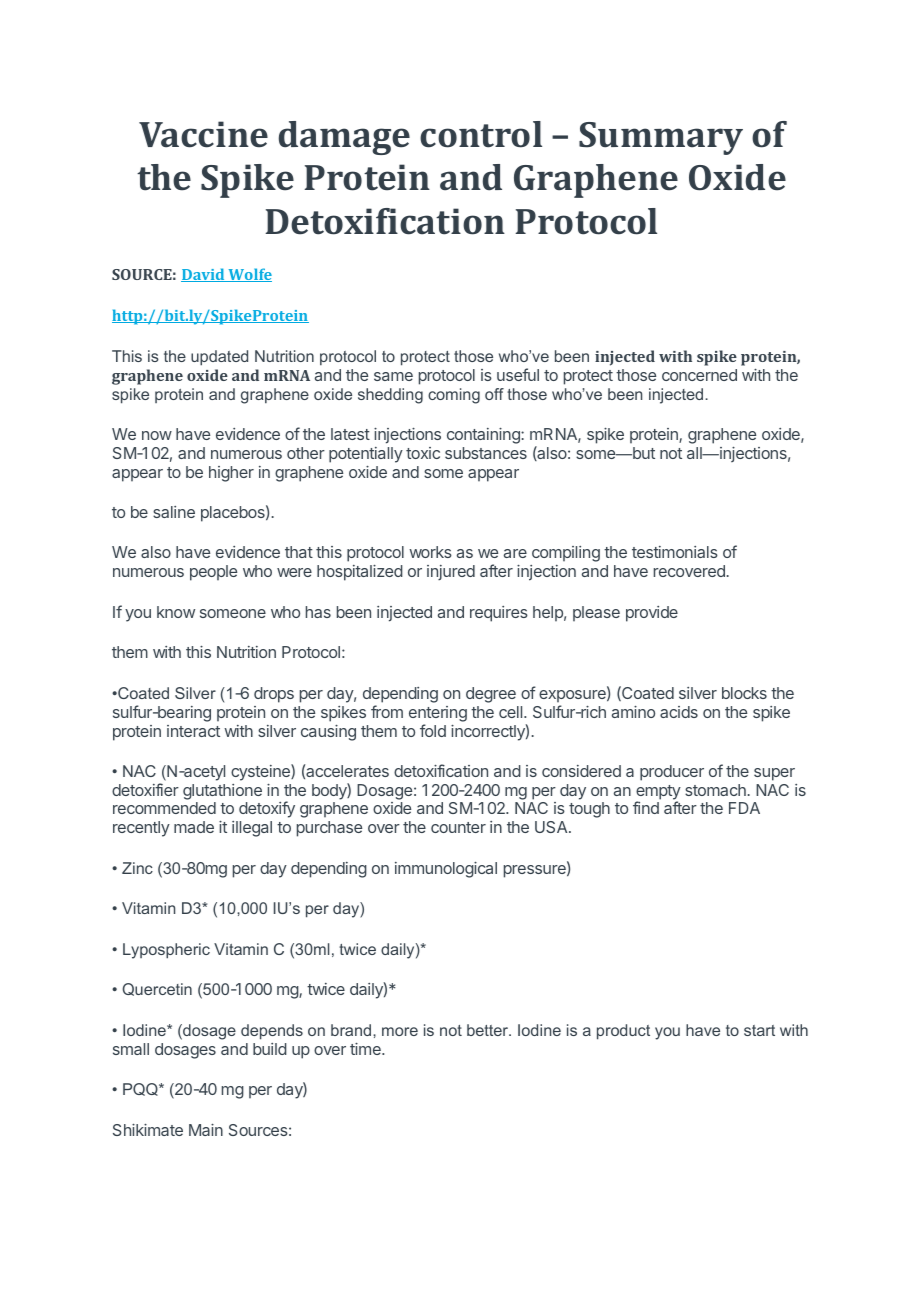 This screenshot has height=1308, width=924. Describe the element at coordinates (176, 612) in the screenshot. I see `know` at that location.
